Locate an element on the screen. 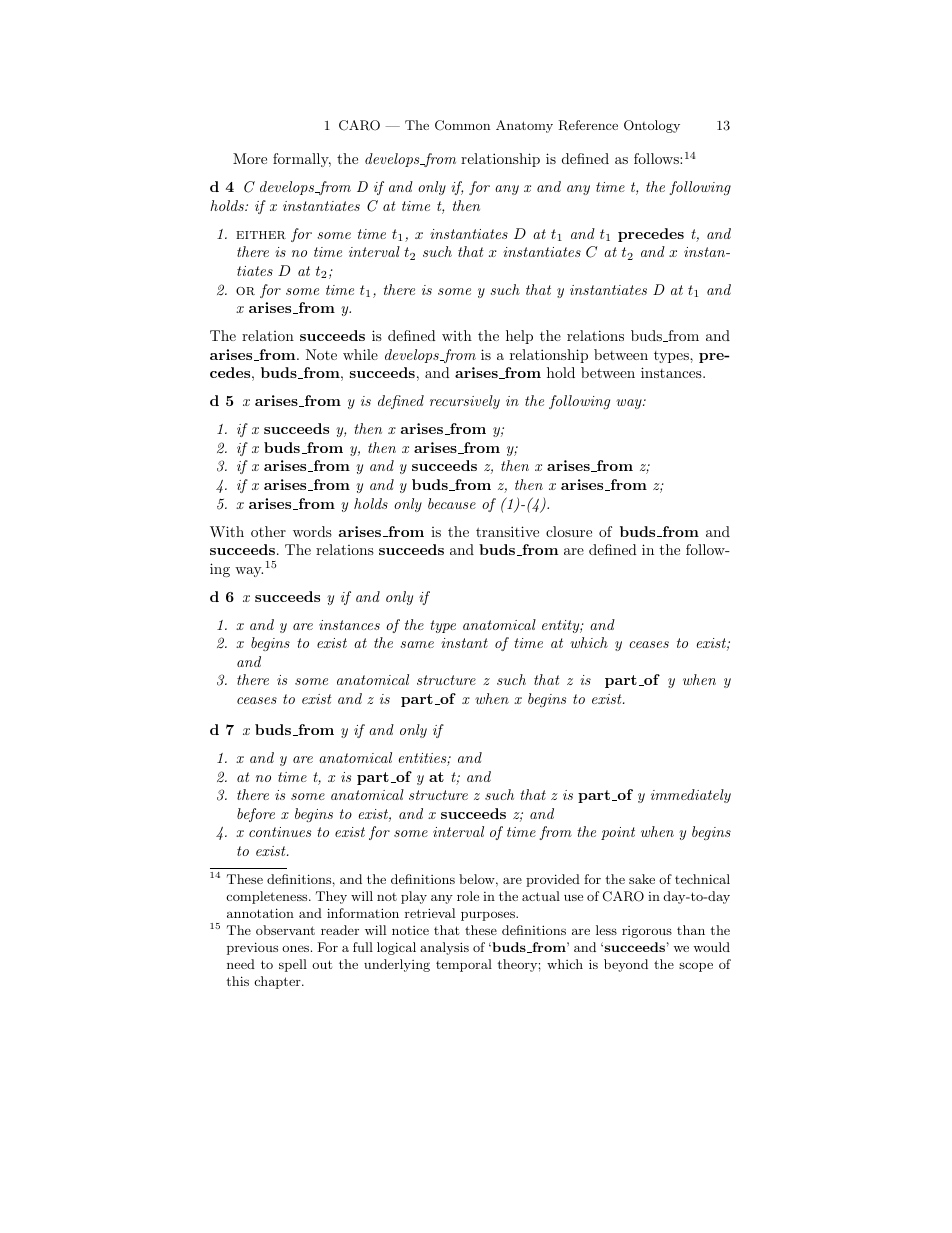 The width and height of the screenshot is (952, 1233). words is located at coordinates (312, 531).
